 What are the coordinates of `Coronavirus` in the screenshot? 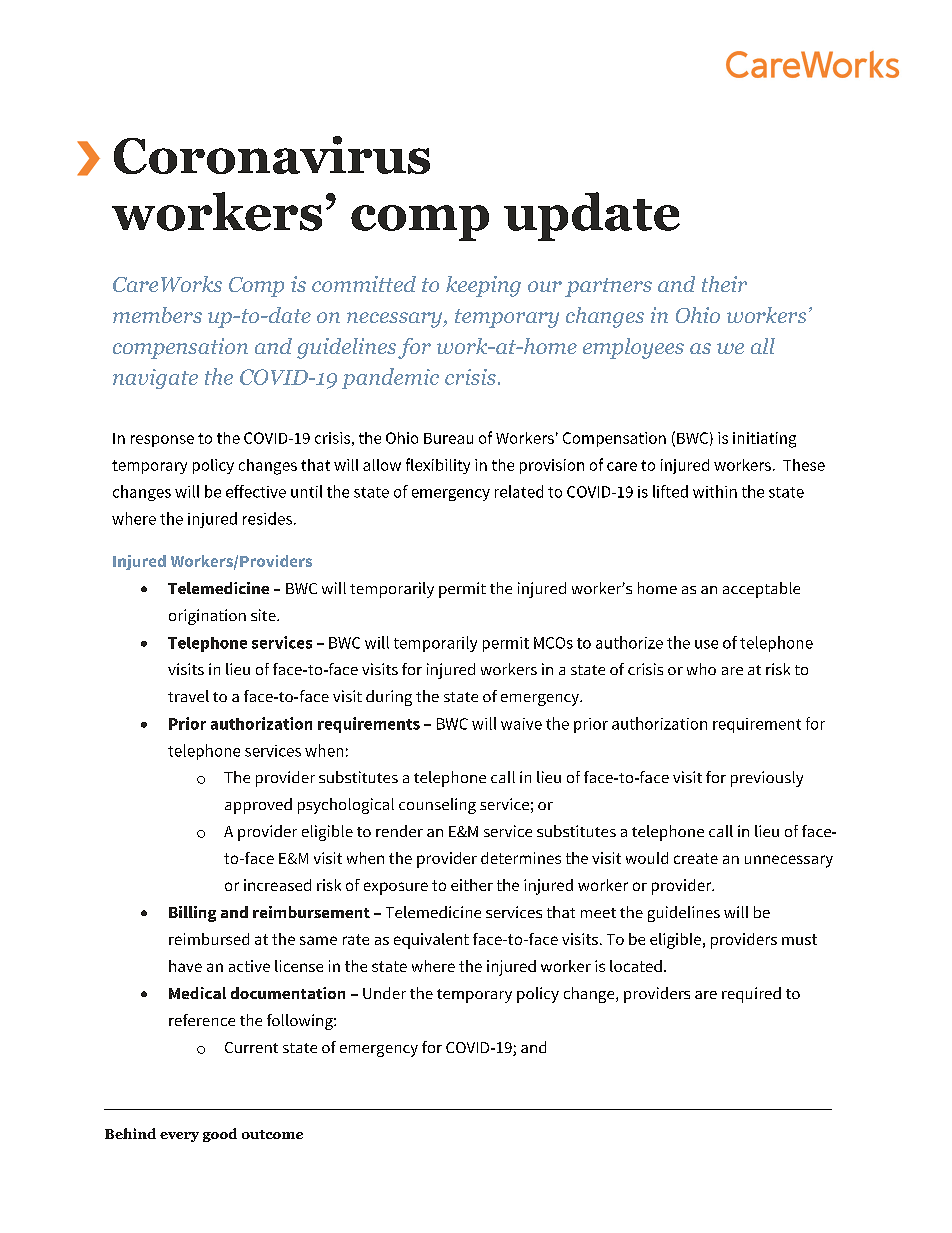 It's located at (272, 155).
